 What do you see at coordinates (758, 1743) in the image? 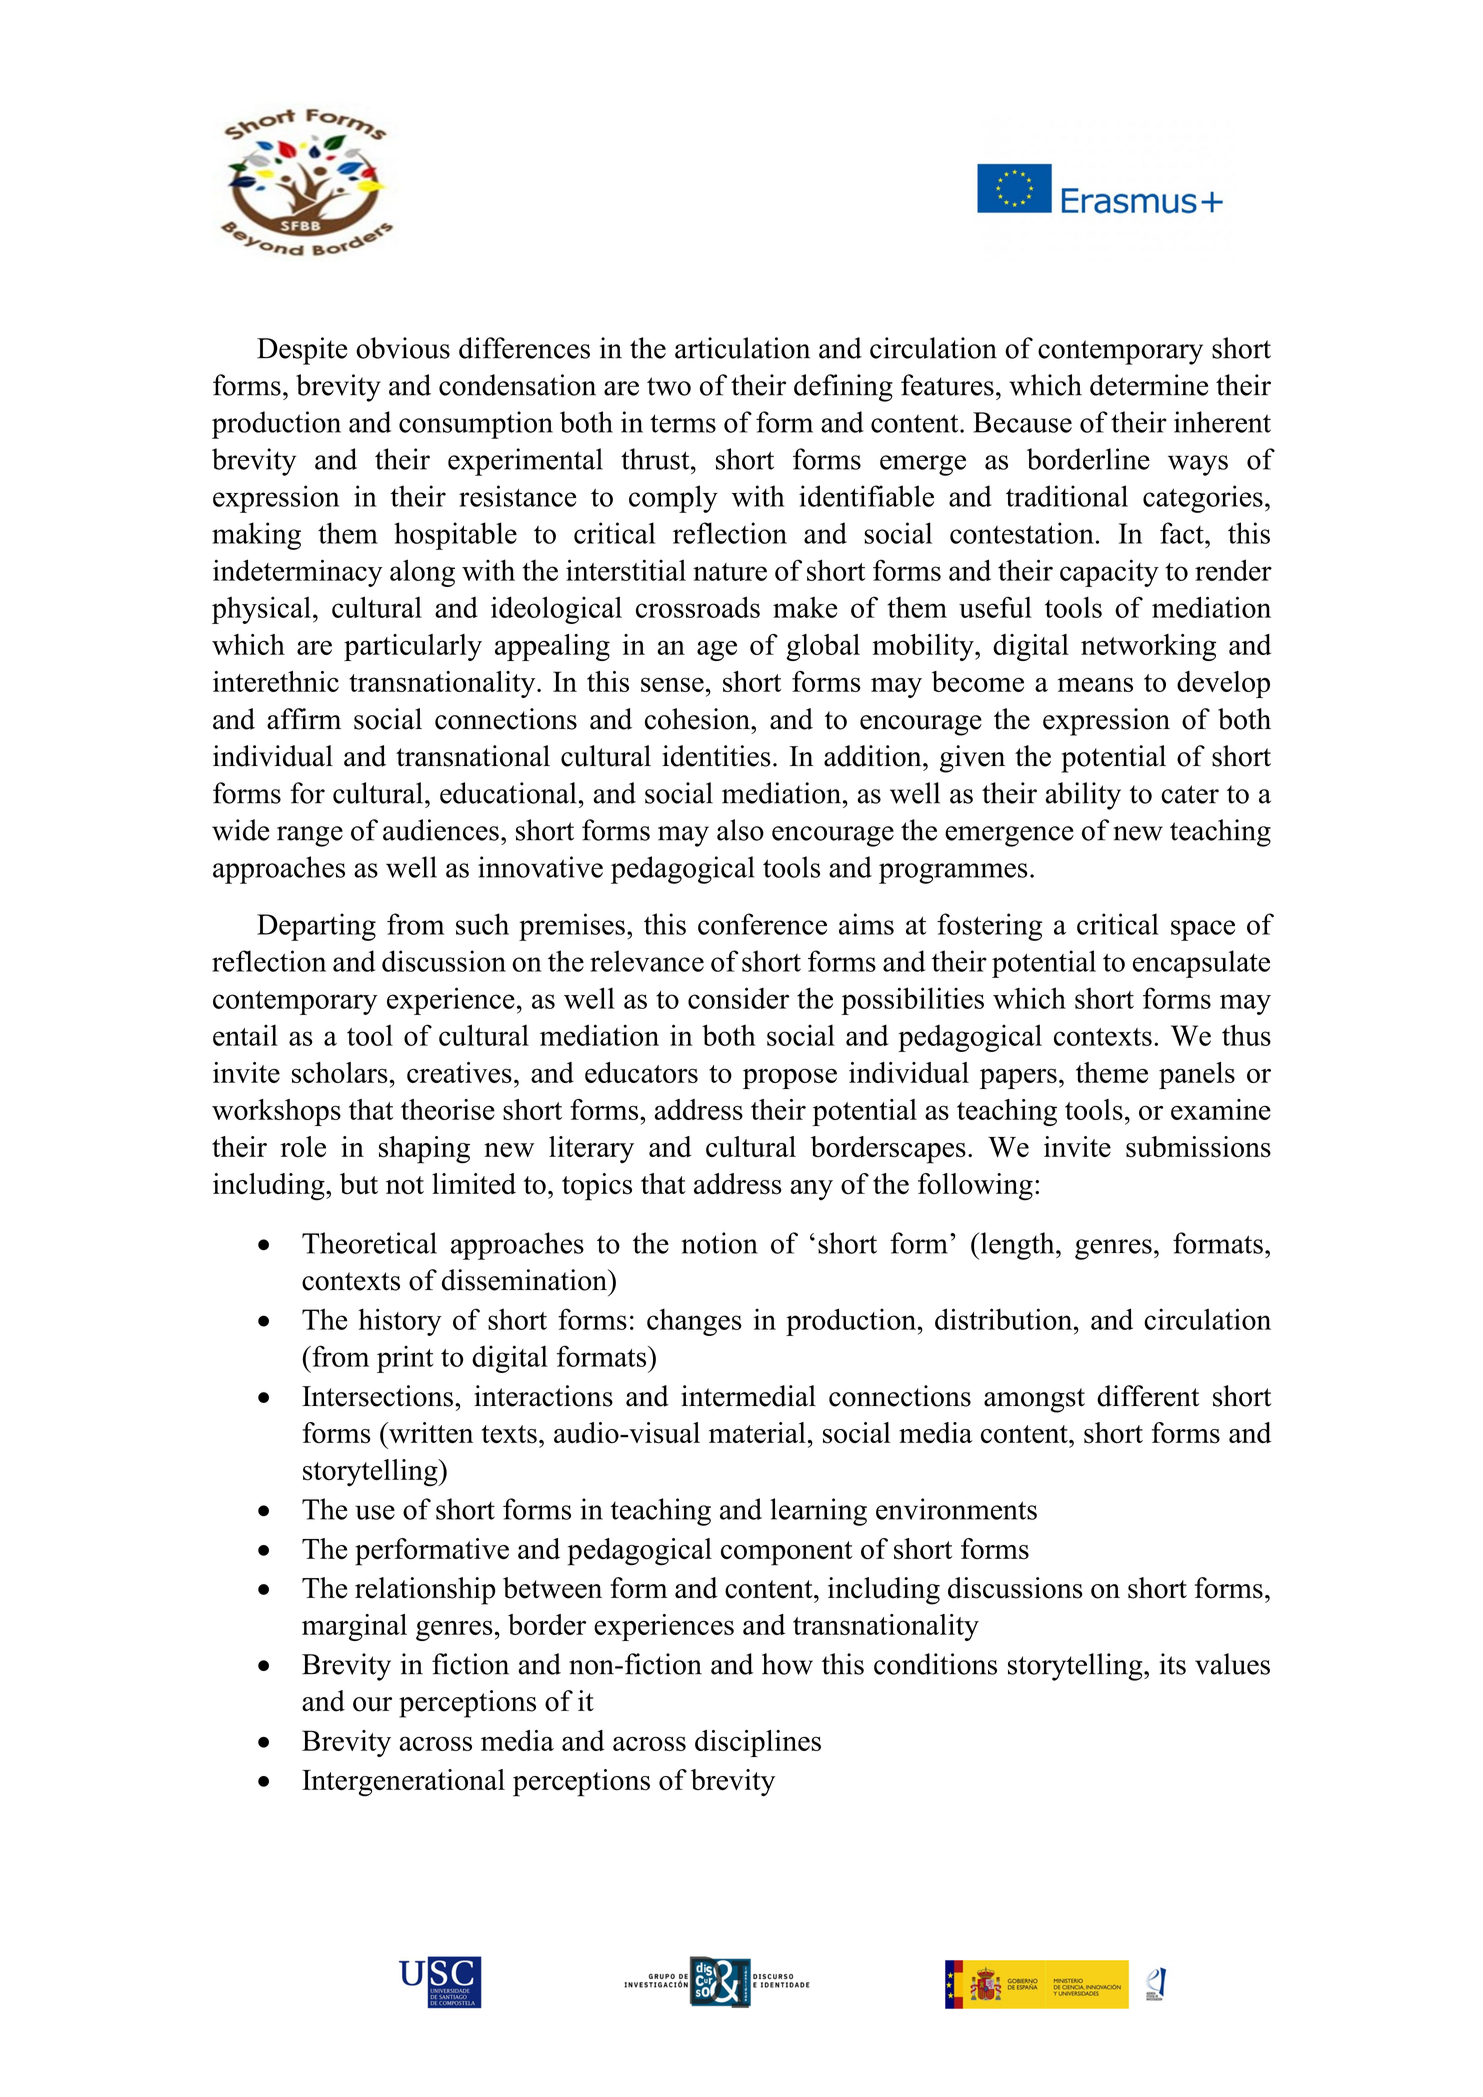
I see `disciplines` at bounding box center [758, 1743].
